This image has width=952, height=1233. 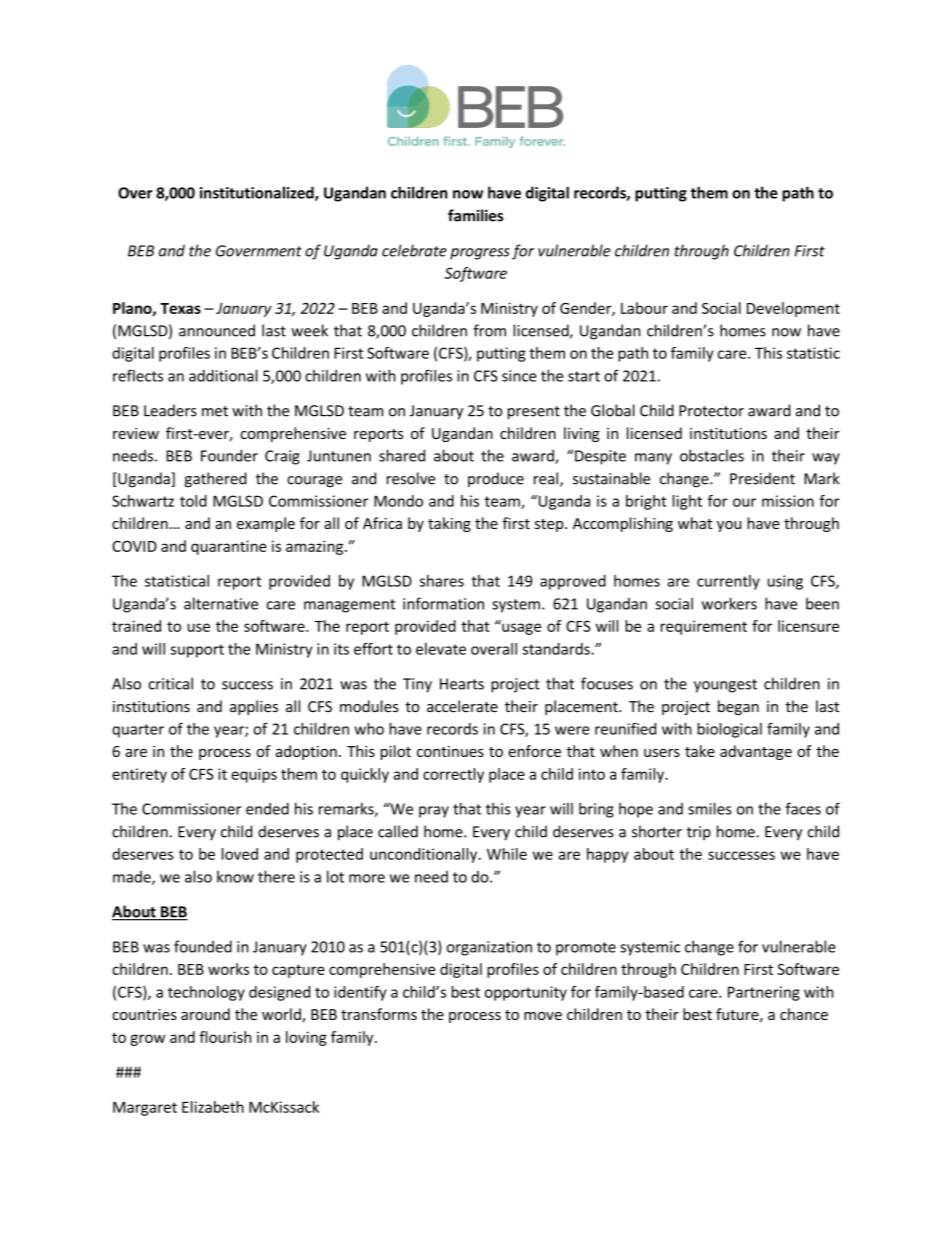 I want to click on Hearts, so click(x=462, y=684).
